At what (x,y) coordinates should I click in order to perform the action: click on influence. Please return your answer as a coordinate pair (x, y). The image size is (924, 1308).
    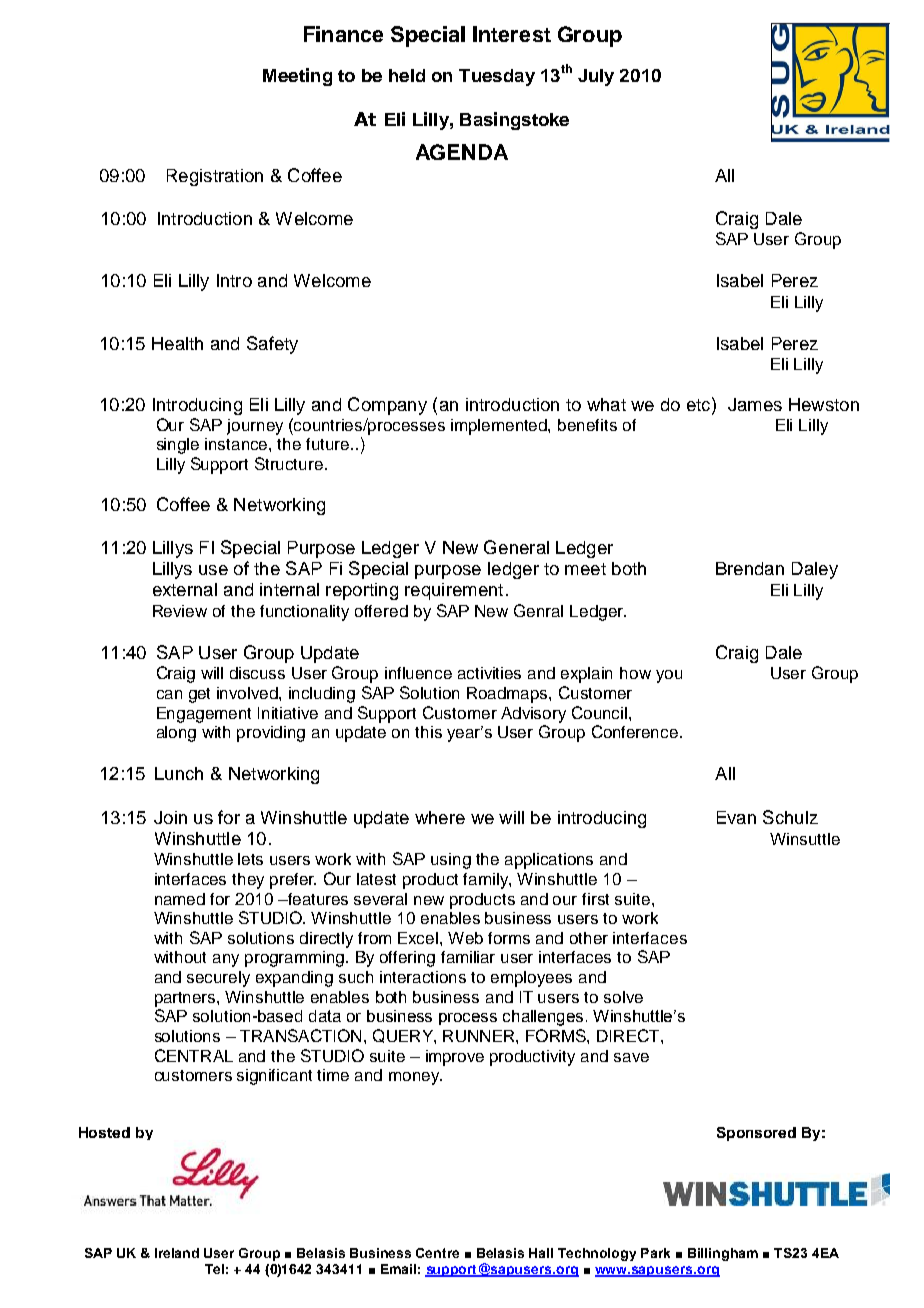
    Looking at the image, I should click on (418, 673).
